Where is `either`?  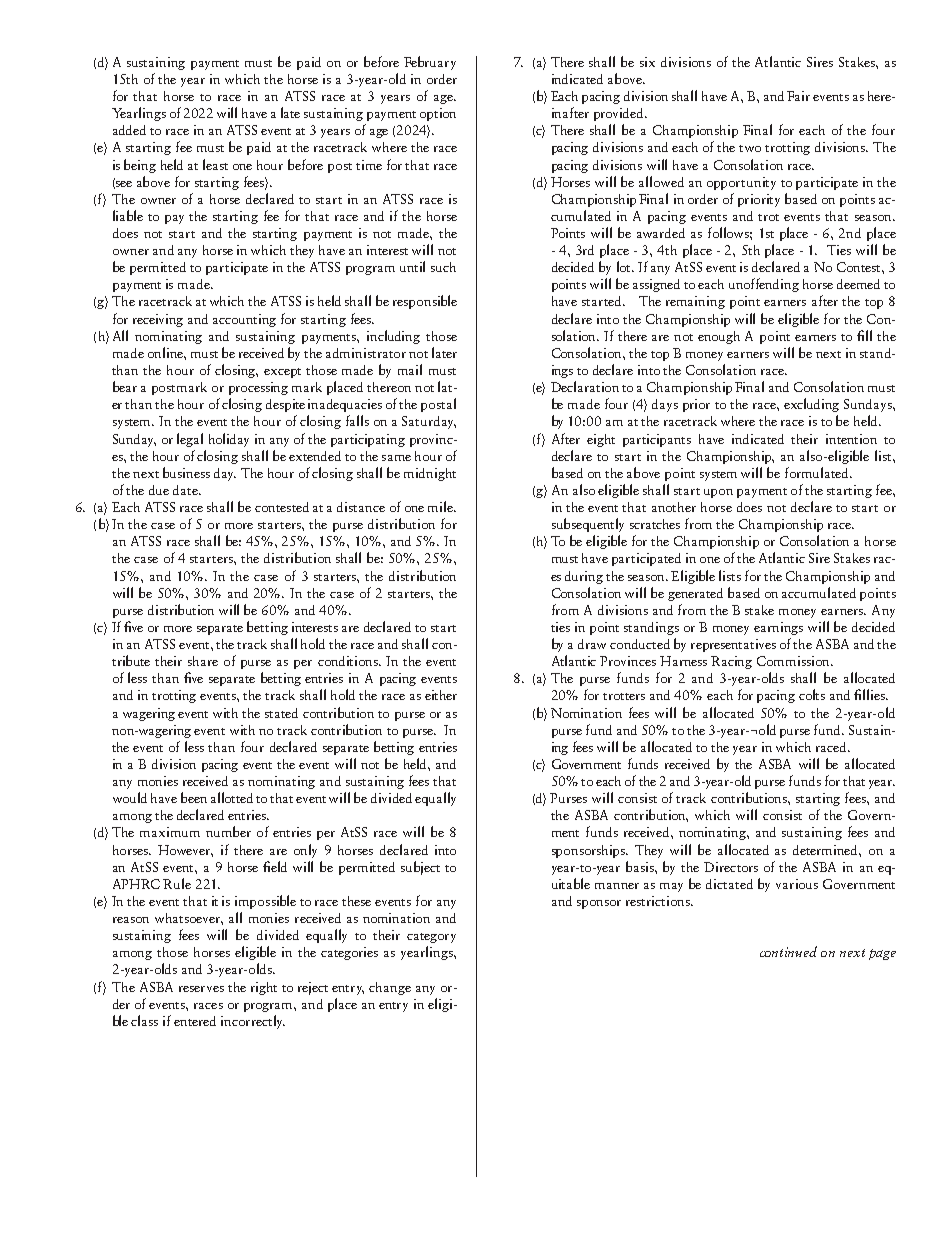
either is located at coordinates (441, 695).
